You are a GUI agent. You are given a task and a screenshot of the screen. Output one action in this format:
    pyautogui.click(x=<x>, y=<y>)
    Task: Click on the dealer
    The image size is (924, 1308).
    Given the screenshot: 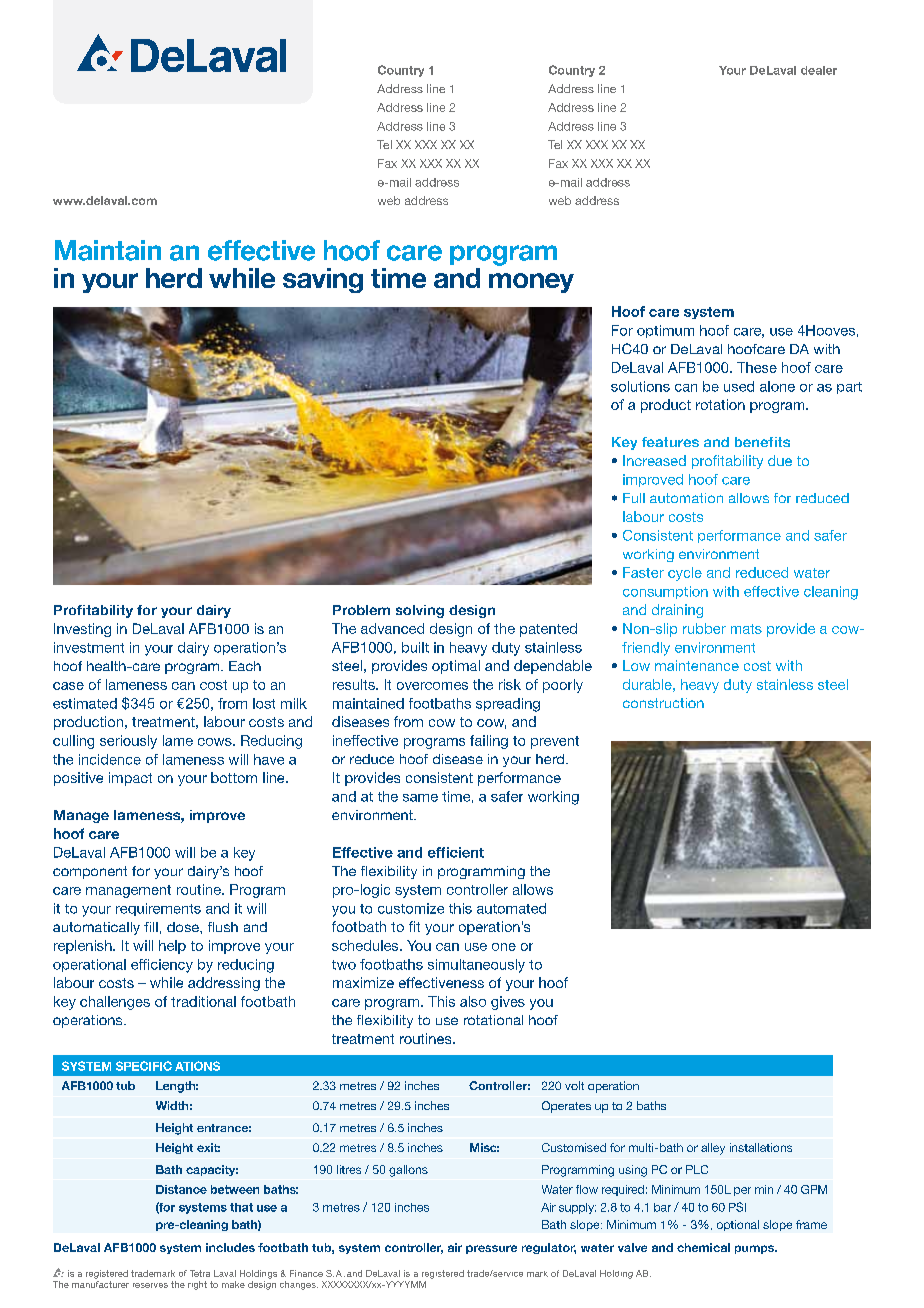 What is the action you would take?
    pyautogui.click(x=819, y=70)
